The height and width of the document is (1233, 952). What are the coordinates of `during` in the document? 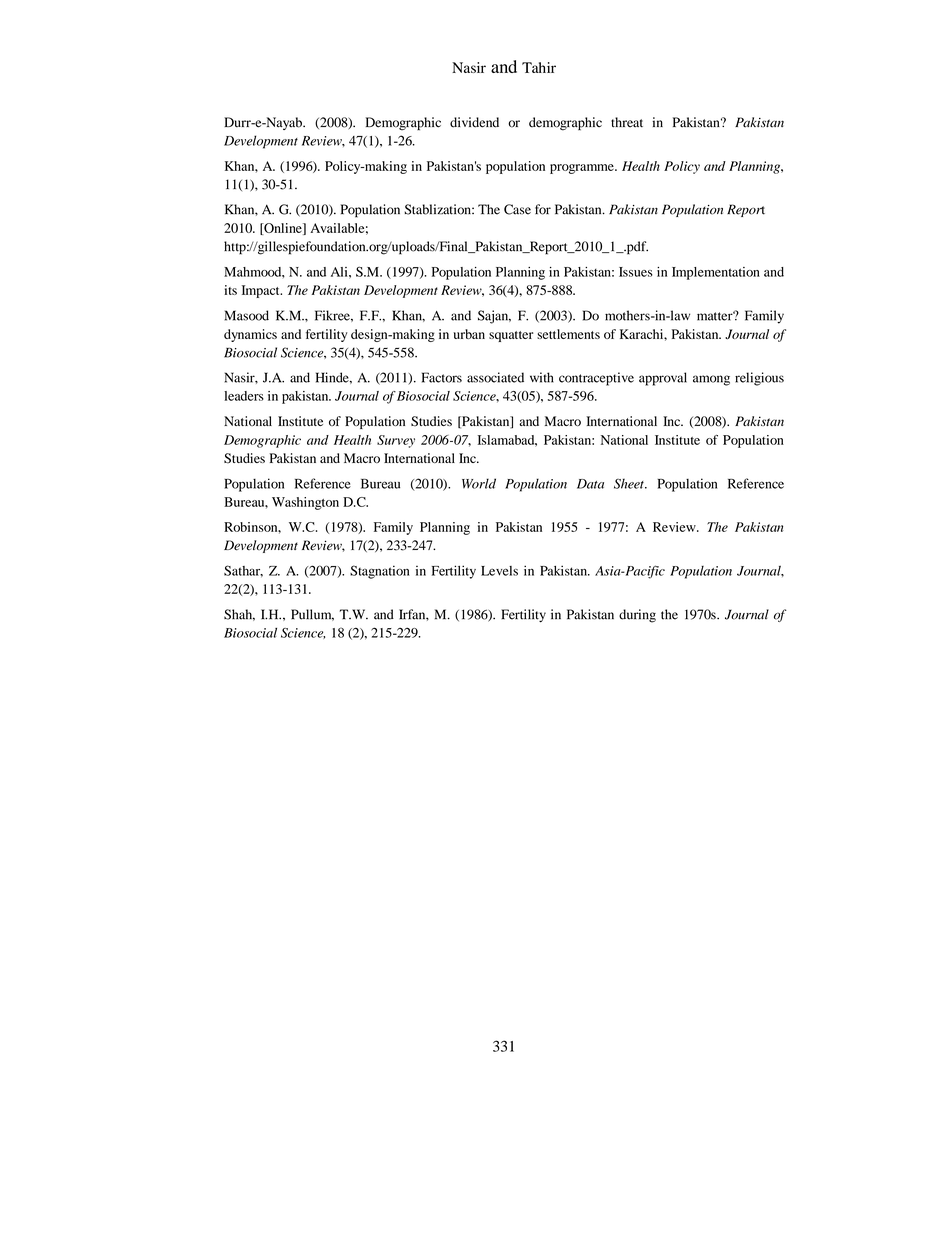 It's located at (637, 616).
